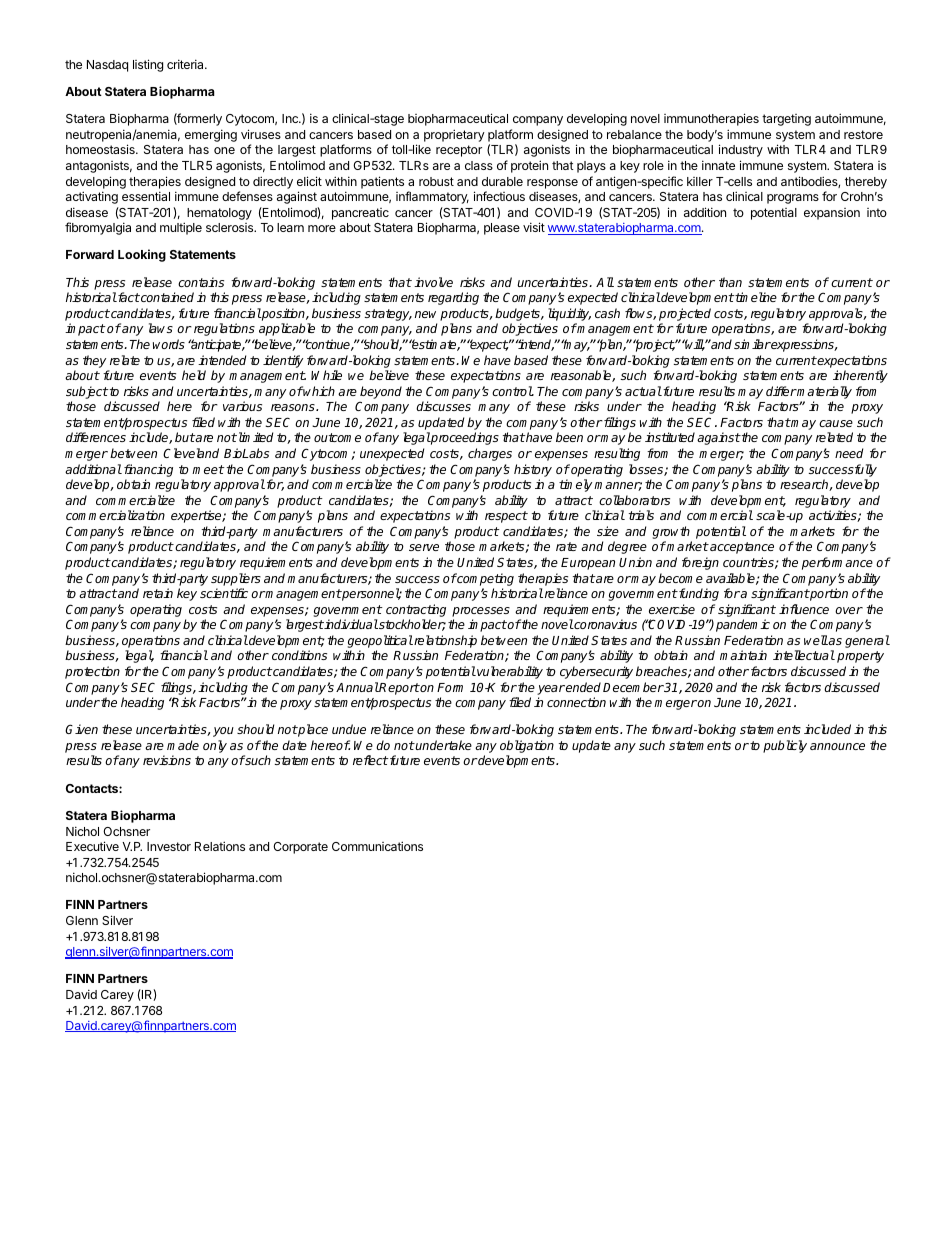 This screenshot has height=1233, width=952. What do you see at coordinates (169, 846) in the screenshot?
I see `Investor` at bounding box center [169, 846].
